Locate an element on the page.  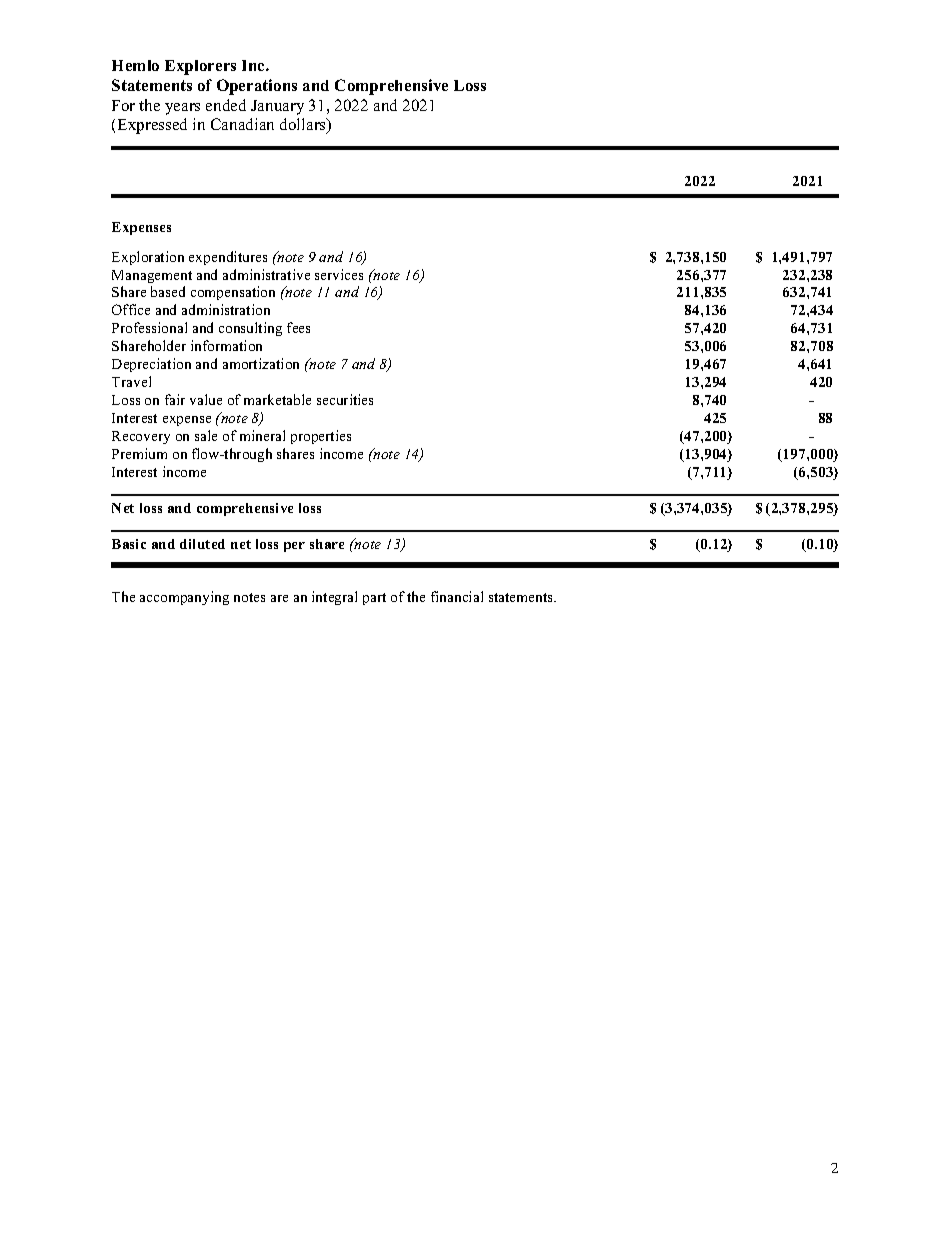
administrative is located at coordinates (266, 274).
